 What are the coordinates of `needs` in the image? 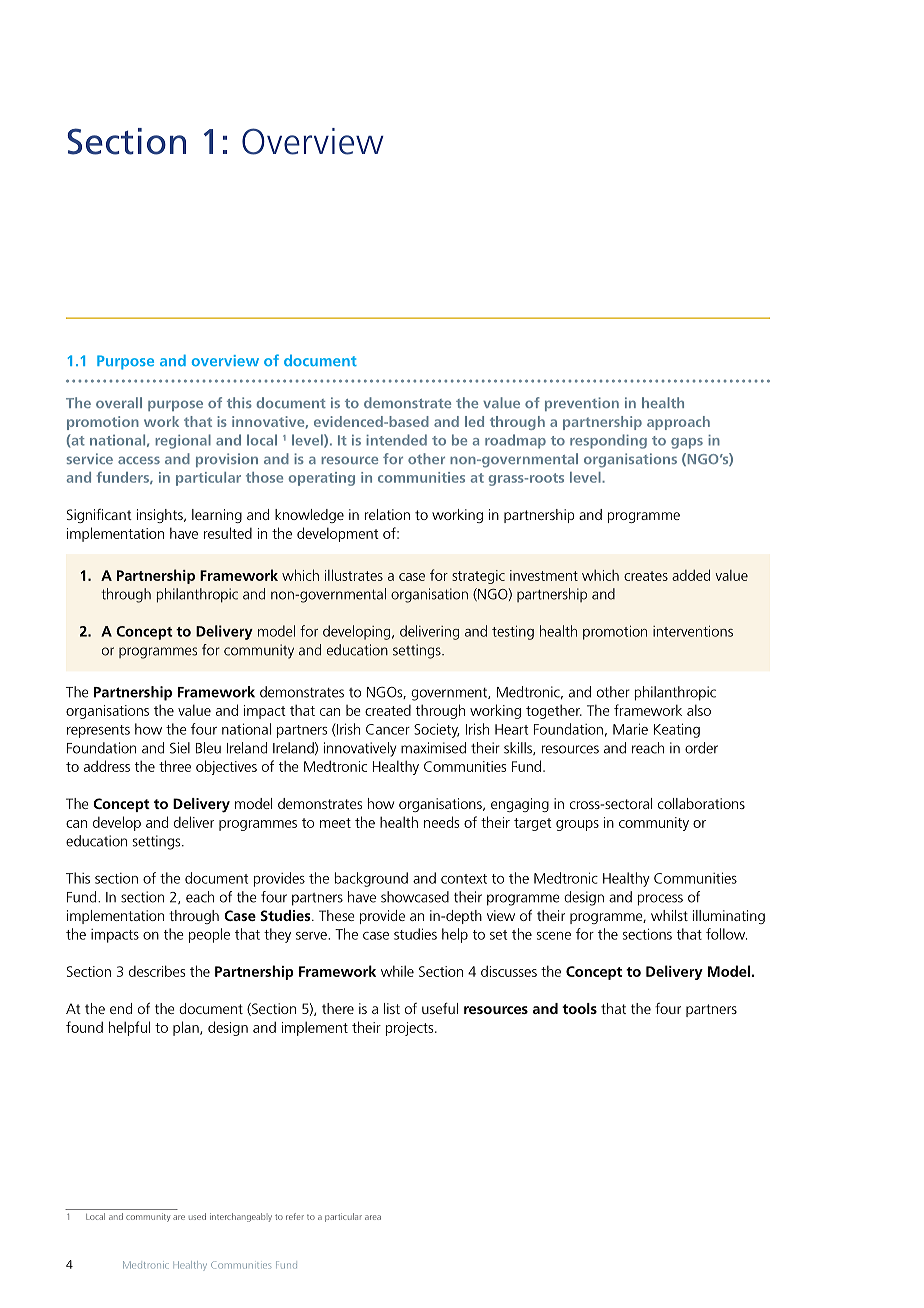 It's located at (441, 822).
